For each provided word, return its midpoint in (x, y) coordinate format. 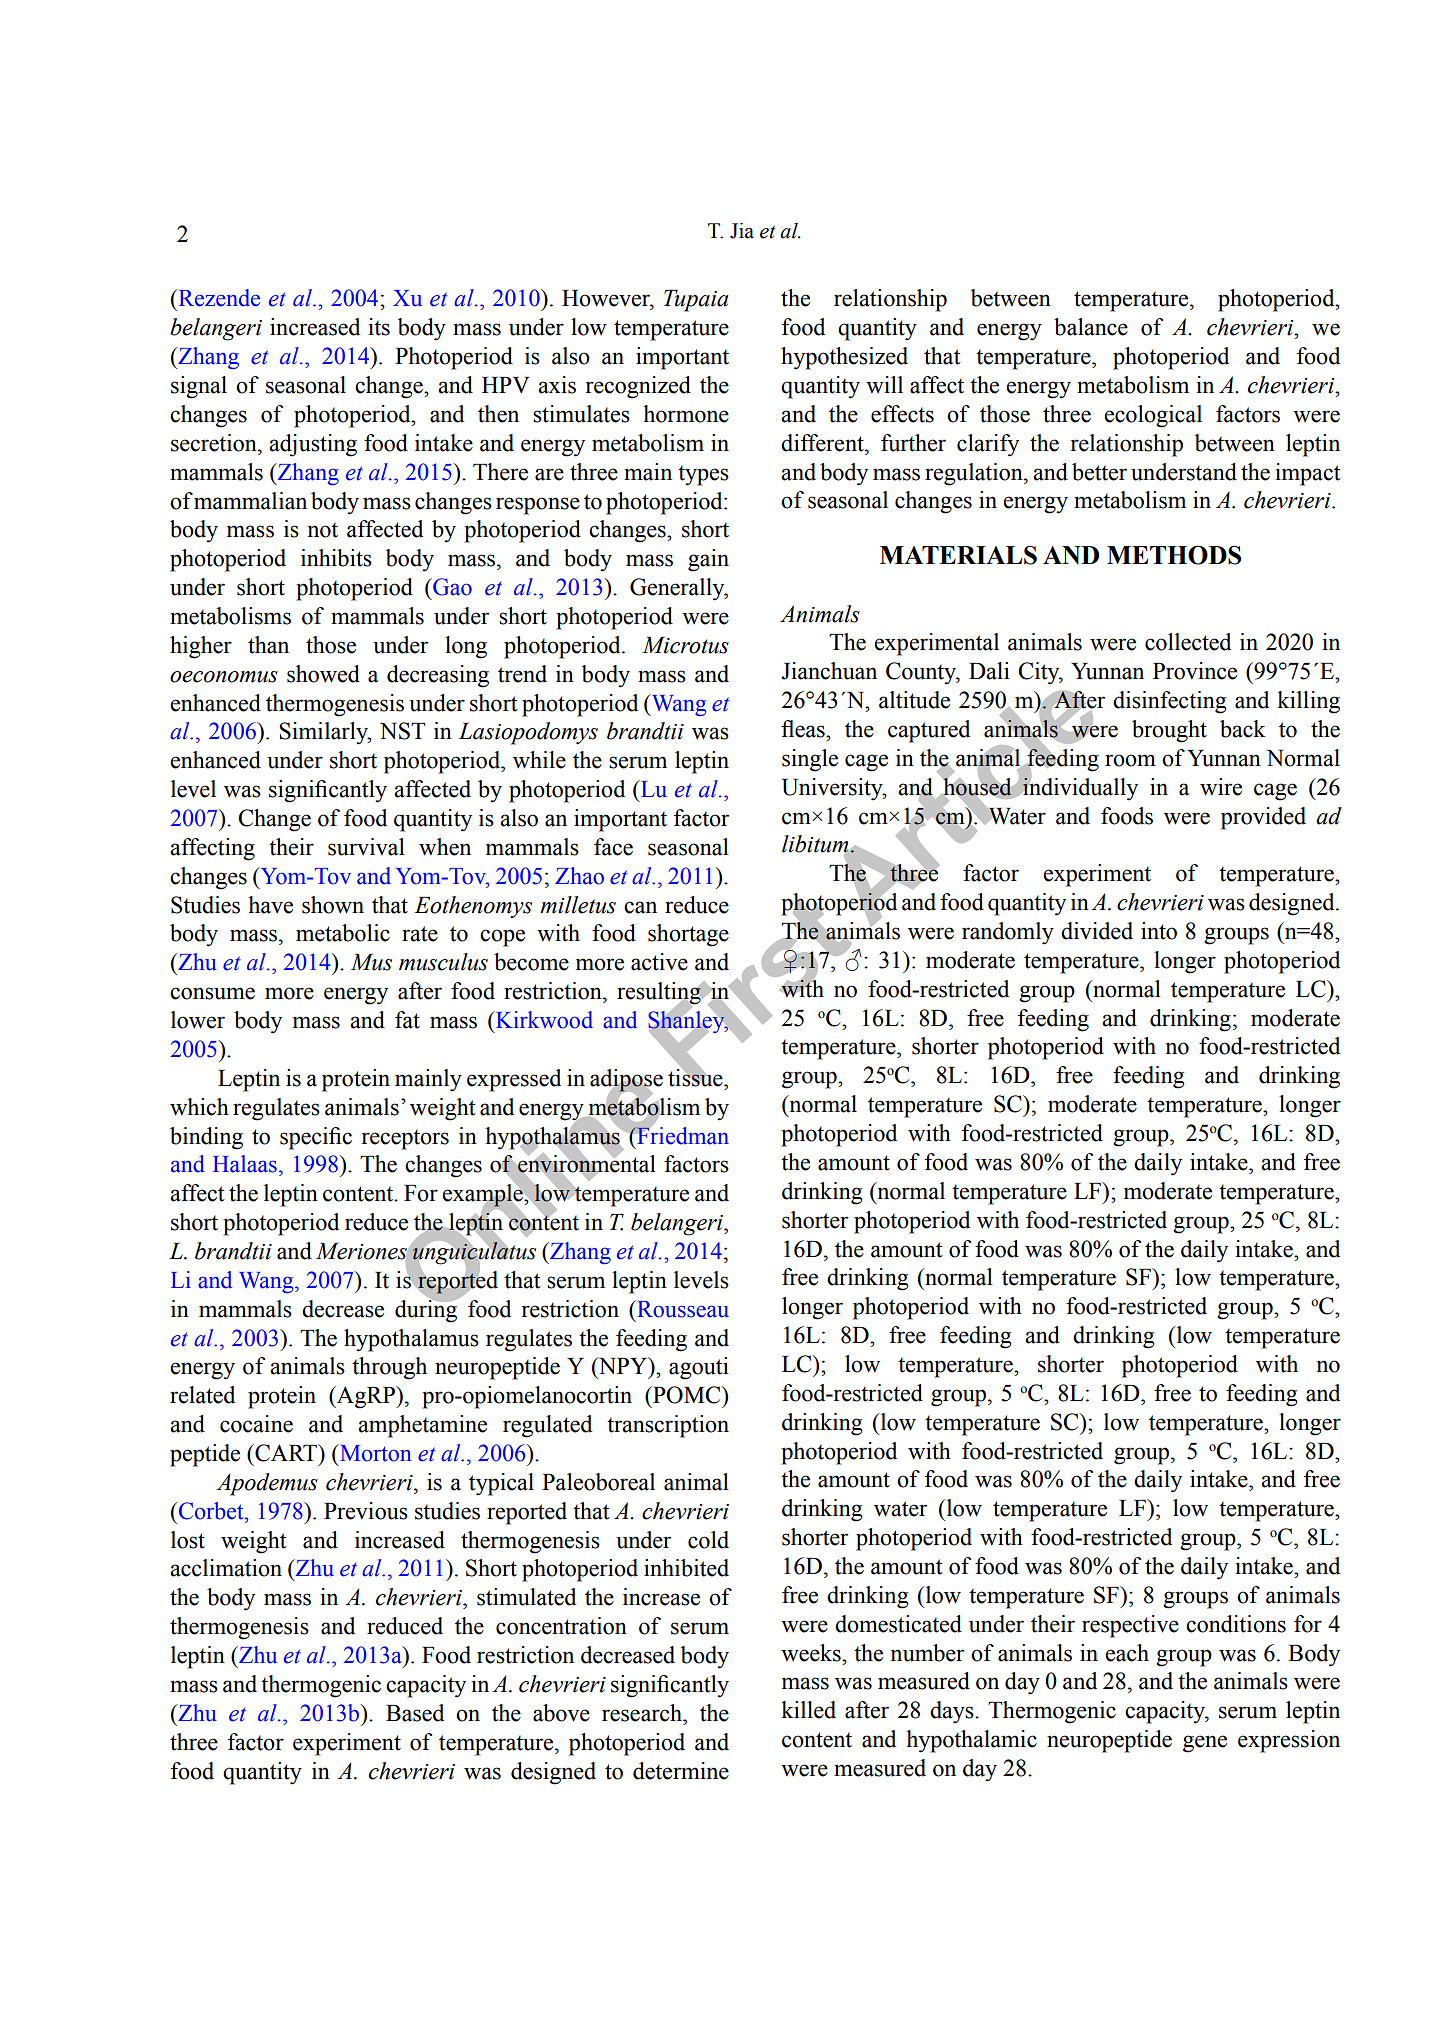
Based (415, 1713)
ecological (1153, 416)
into (1159, 931)
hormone (686, 414)
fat (407, 1020)
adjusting (313, 445)
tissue (696, 1076)
